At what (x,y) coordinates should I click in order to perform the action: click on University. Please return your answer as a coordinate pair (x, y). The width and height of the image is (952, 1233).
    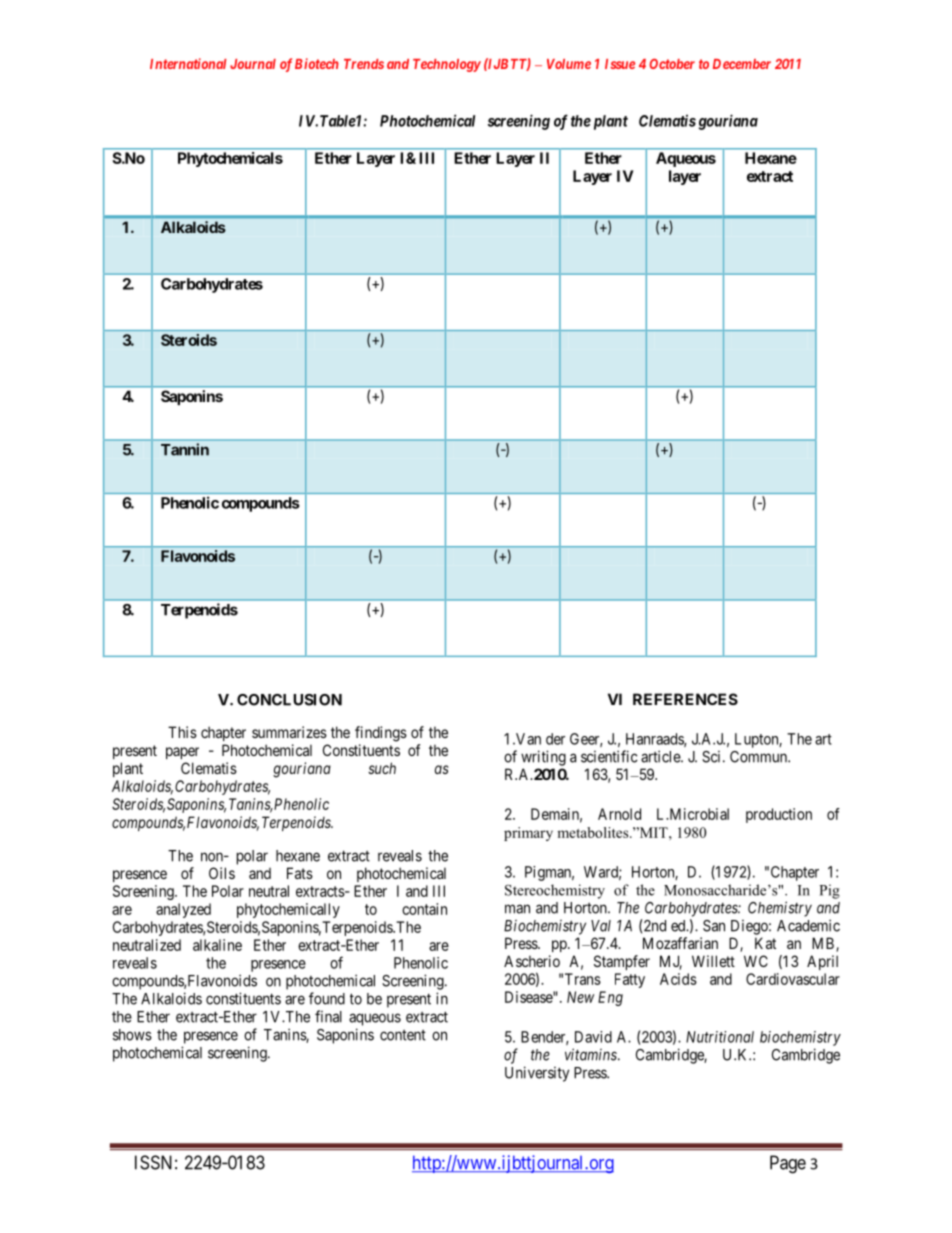
    Looking at the image, I should click on (537, 1074).
